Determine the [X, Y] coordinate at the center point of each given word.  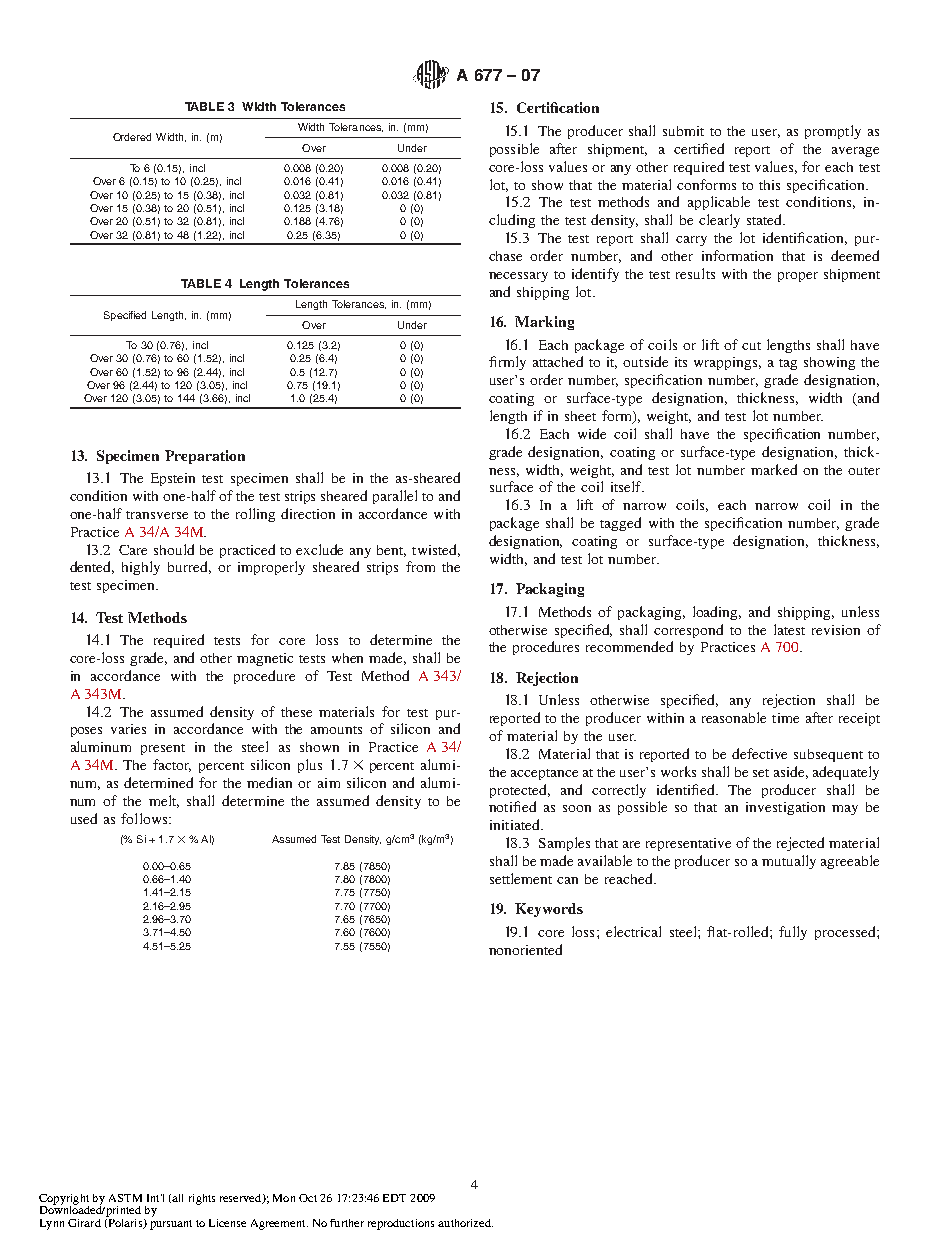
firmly [507, 363]
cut [751, 346]
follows [145, 818]
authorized [465, 1223]
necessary [518, 277]
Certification [558, 107]
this [769, 185]
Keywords [549, 910]
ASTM [125, 1198]
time [785, 718]
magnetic [265, 659]
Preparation [205, 457]
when [347, 658]
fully [793, 933]
